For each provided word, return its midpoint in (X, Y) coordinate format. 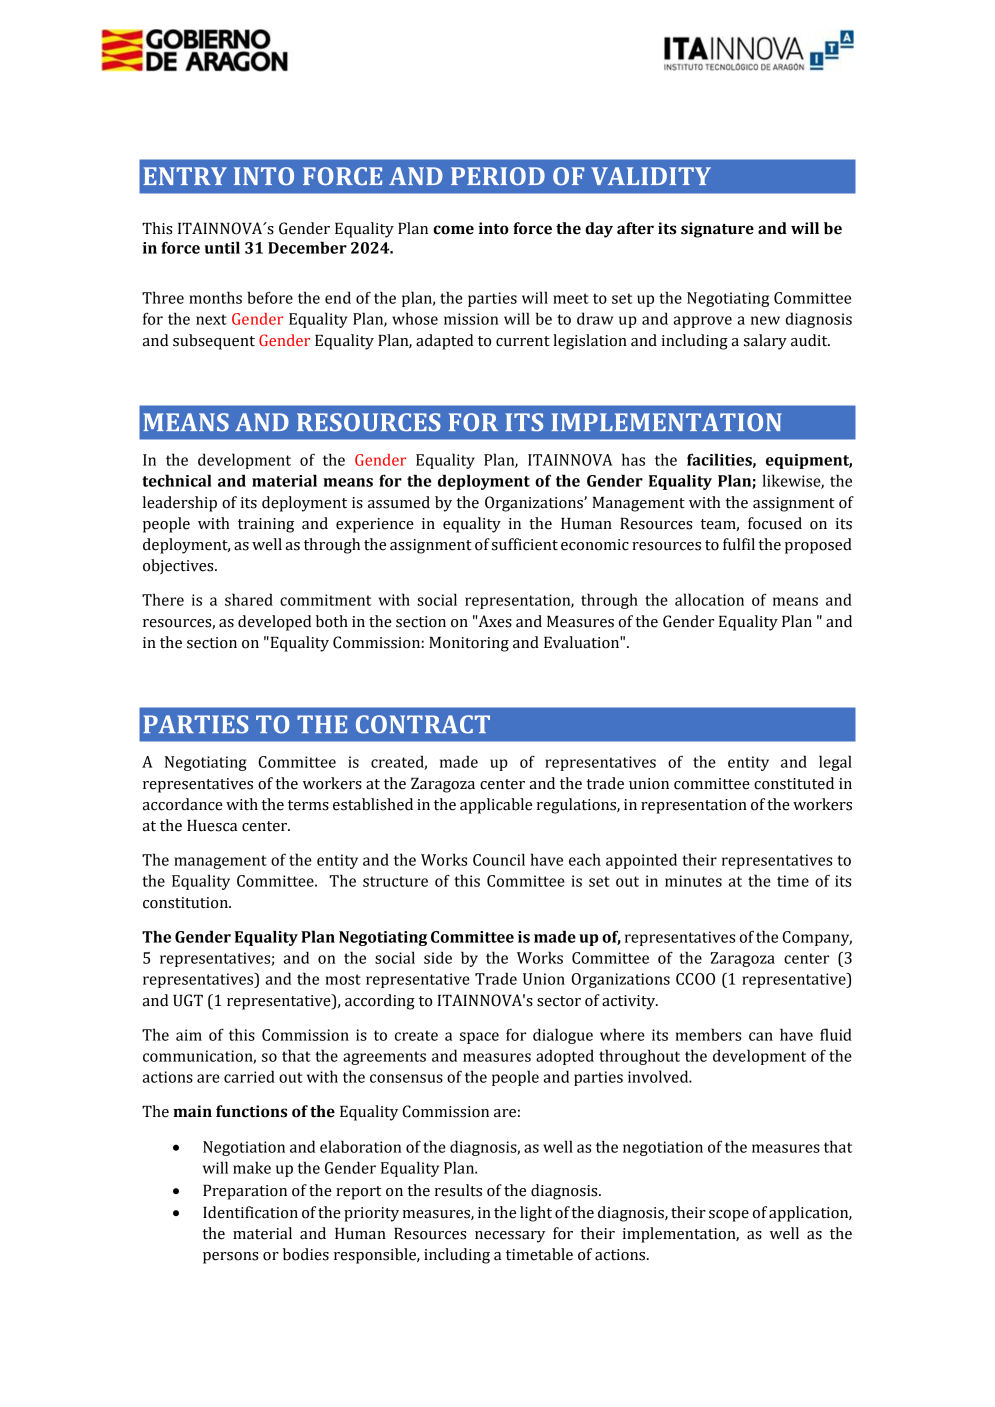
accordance (183, 804)
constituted (794, 783)
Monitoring (469, 644)
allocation (709, 599)
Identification (250, 1212)
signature (717, 230)
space (479, 1038)
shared (249, 599)
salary (765, 342)
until (222, 247)
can (761, 1036)
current (523, 341)
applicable (496, 806)
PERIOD (498, 176)
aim (189, 1035)
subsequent (214, 342)
